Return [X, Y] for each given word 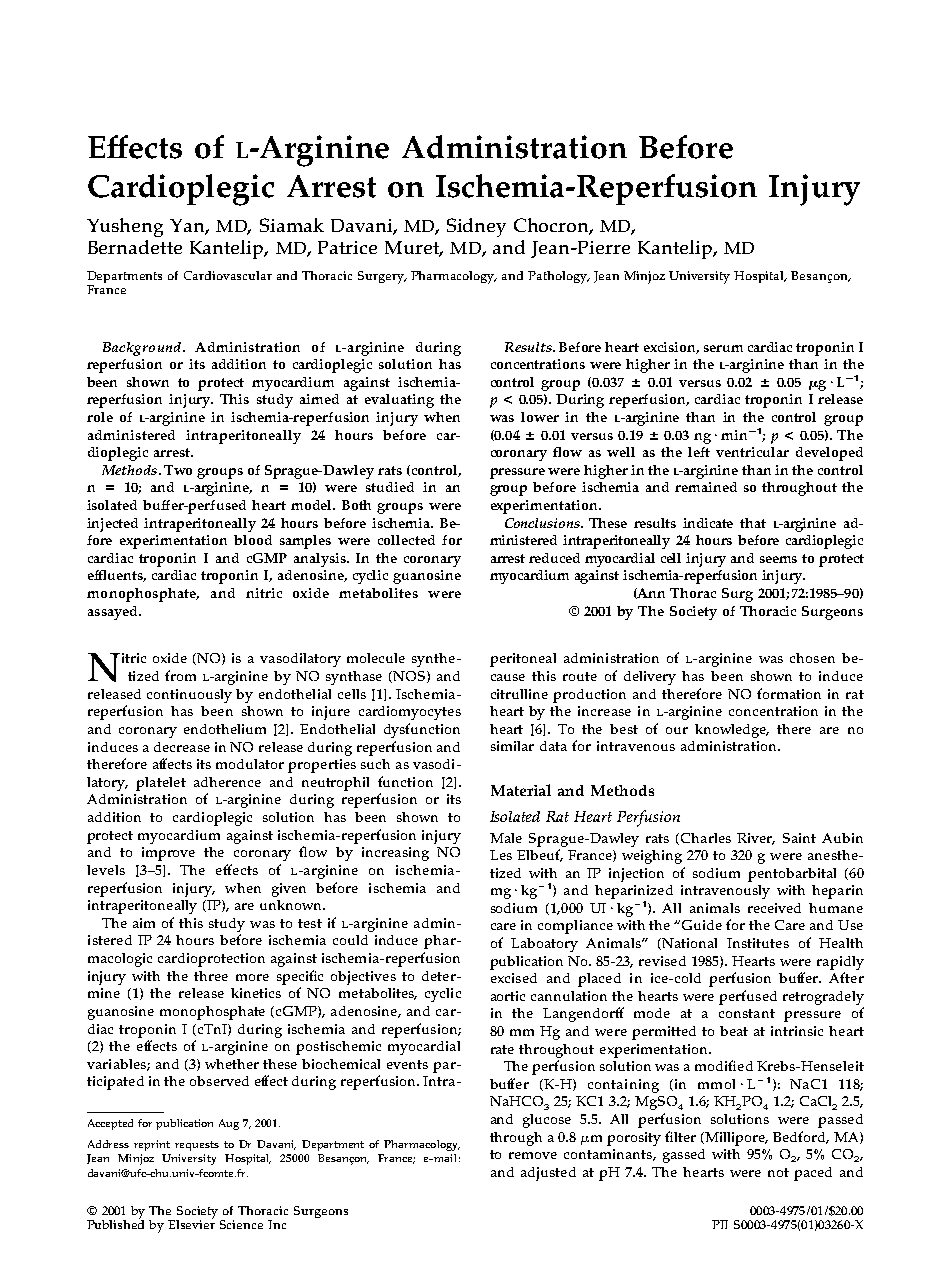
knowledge [732, 731]
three [211, 976]
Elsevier [191, 1223]
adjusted [548, 1174]
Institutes [758, 943]
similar [512, 746]
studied [390, 487]
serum [723, 348]
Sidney [476, 227]
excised [514, 978]
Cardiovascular [228, 275]
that [753, 523]
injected [112, 525]
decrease [182, 747]
